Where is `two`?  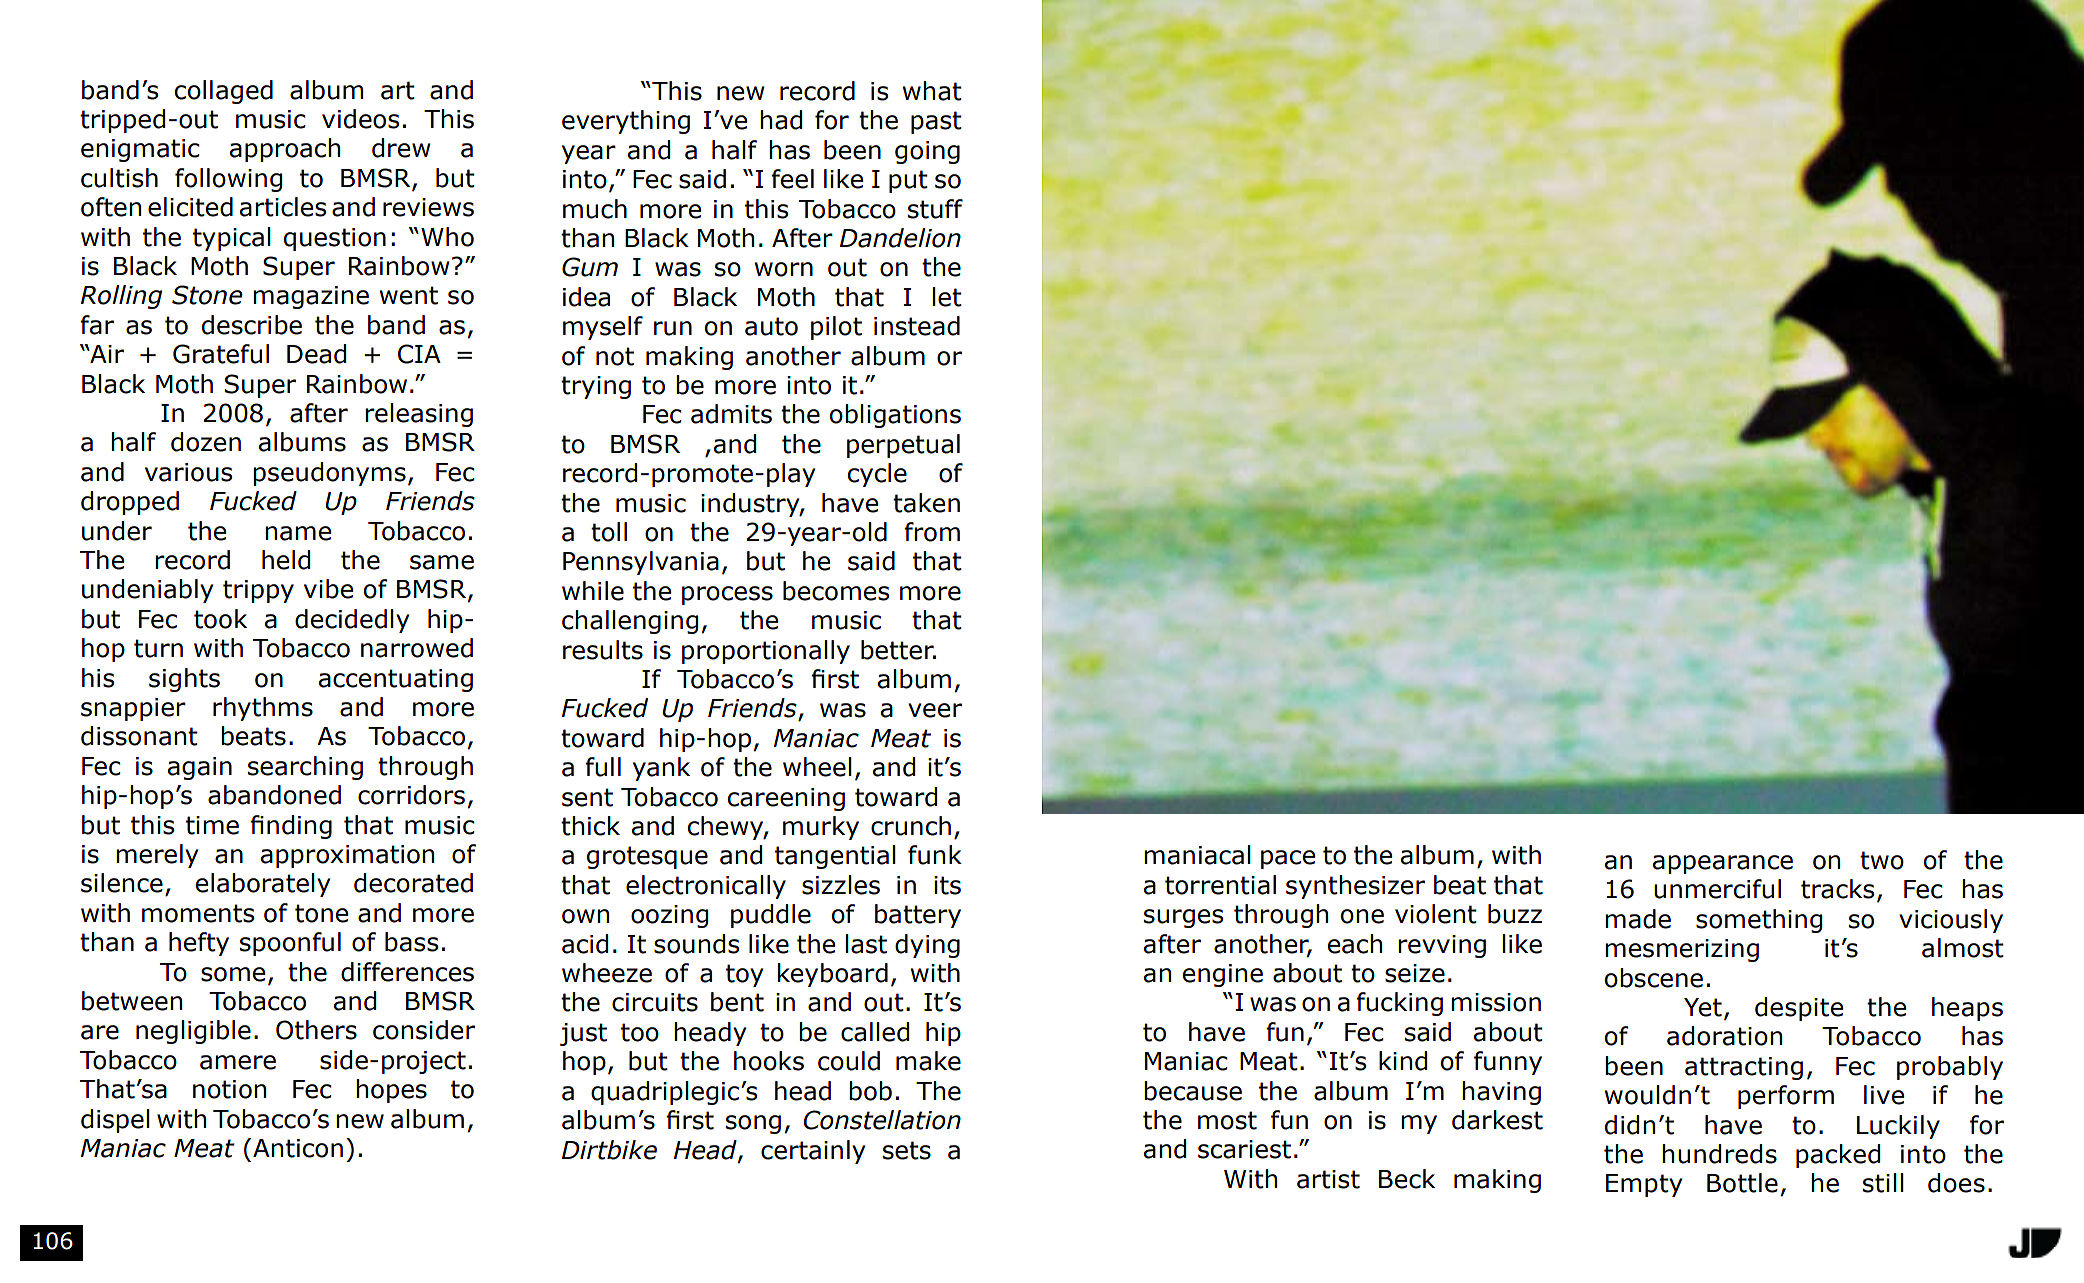
two is located at coordinates (1882, 860).
